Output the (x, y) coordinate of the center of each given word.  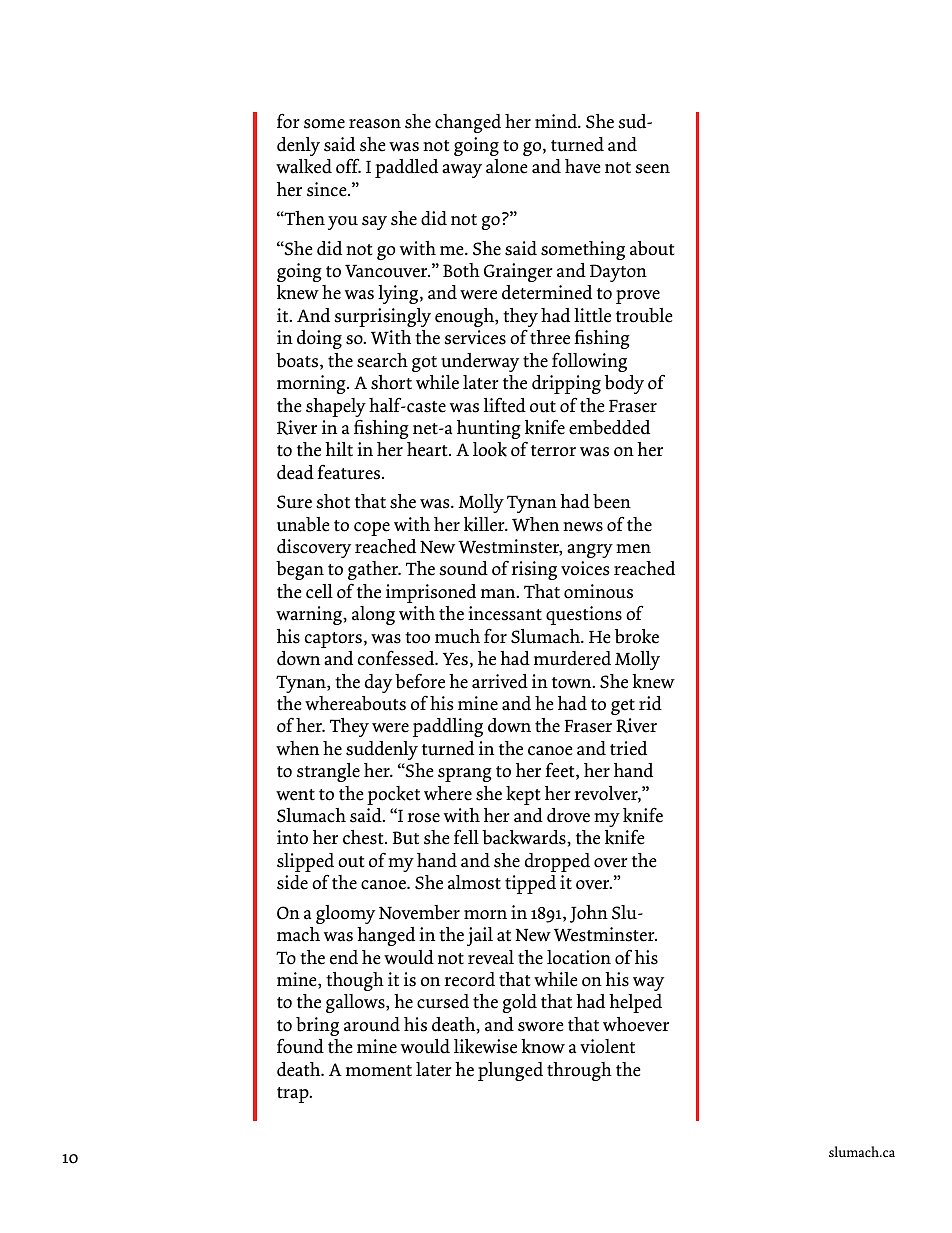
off (348, 166)
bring (317, 1026)
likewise (485, 1046)
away (462, 171)
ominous (598, 591)
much (457, 636)
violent (607, 1046)
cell (319, 591)
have (583, 166)
